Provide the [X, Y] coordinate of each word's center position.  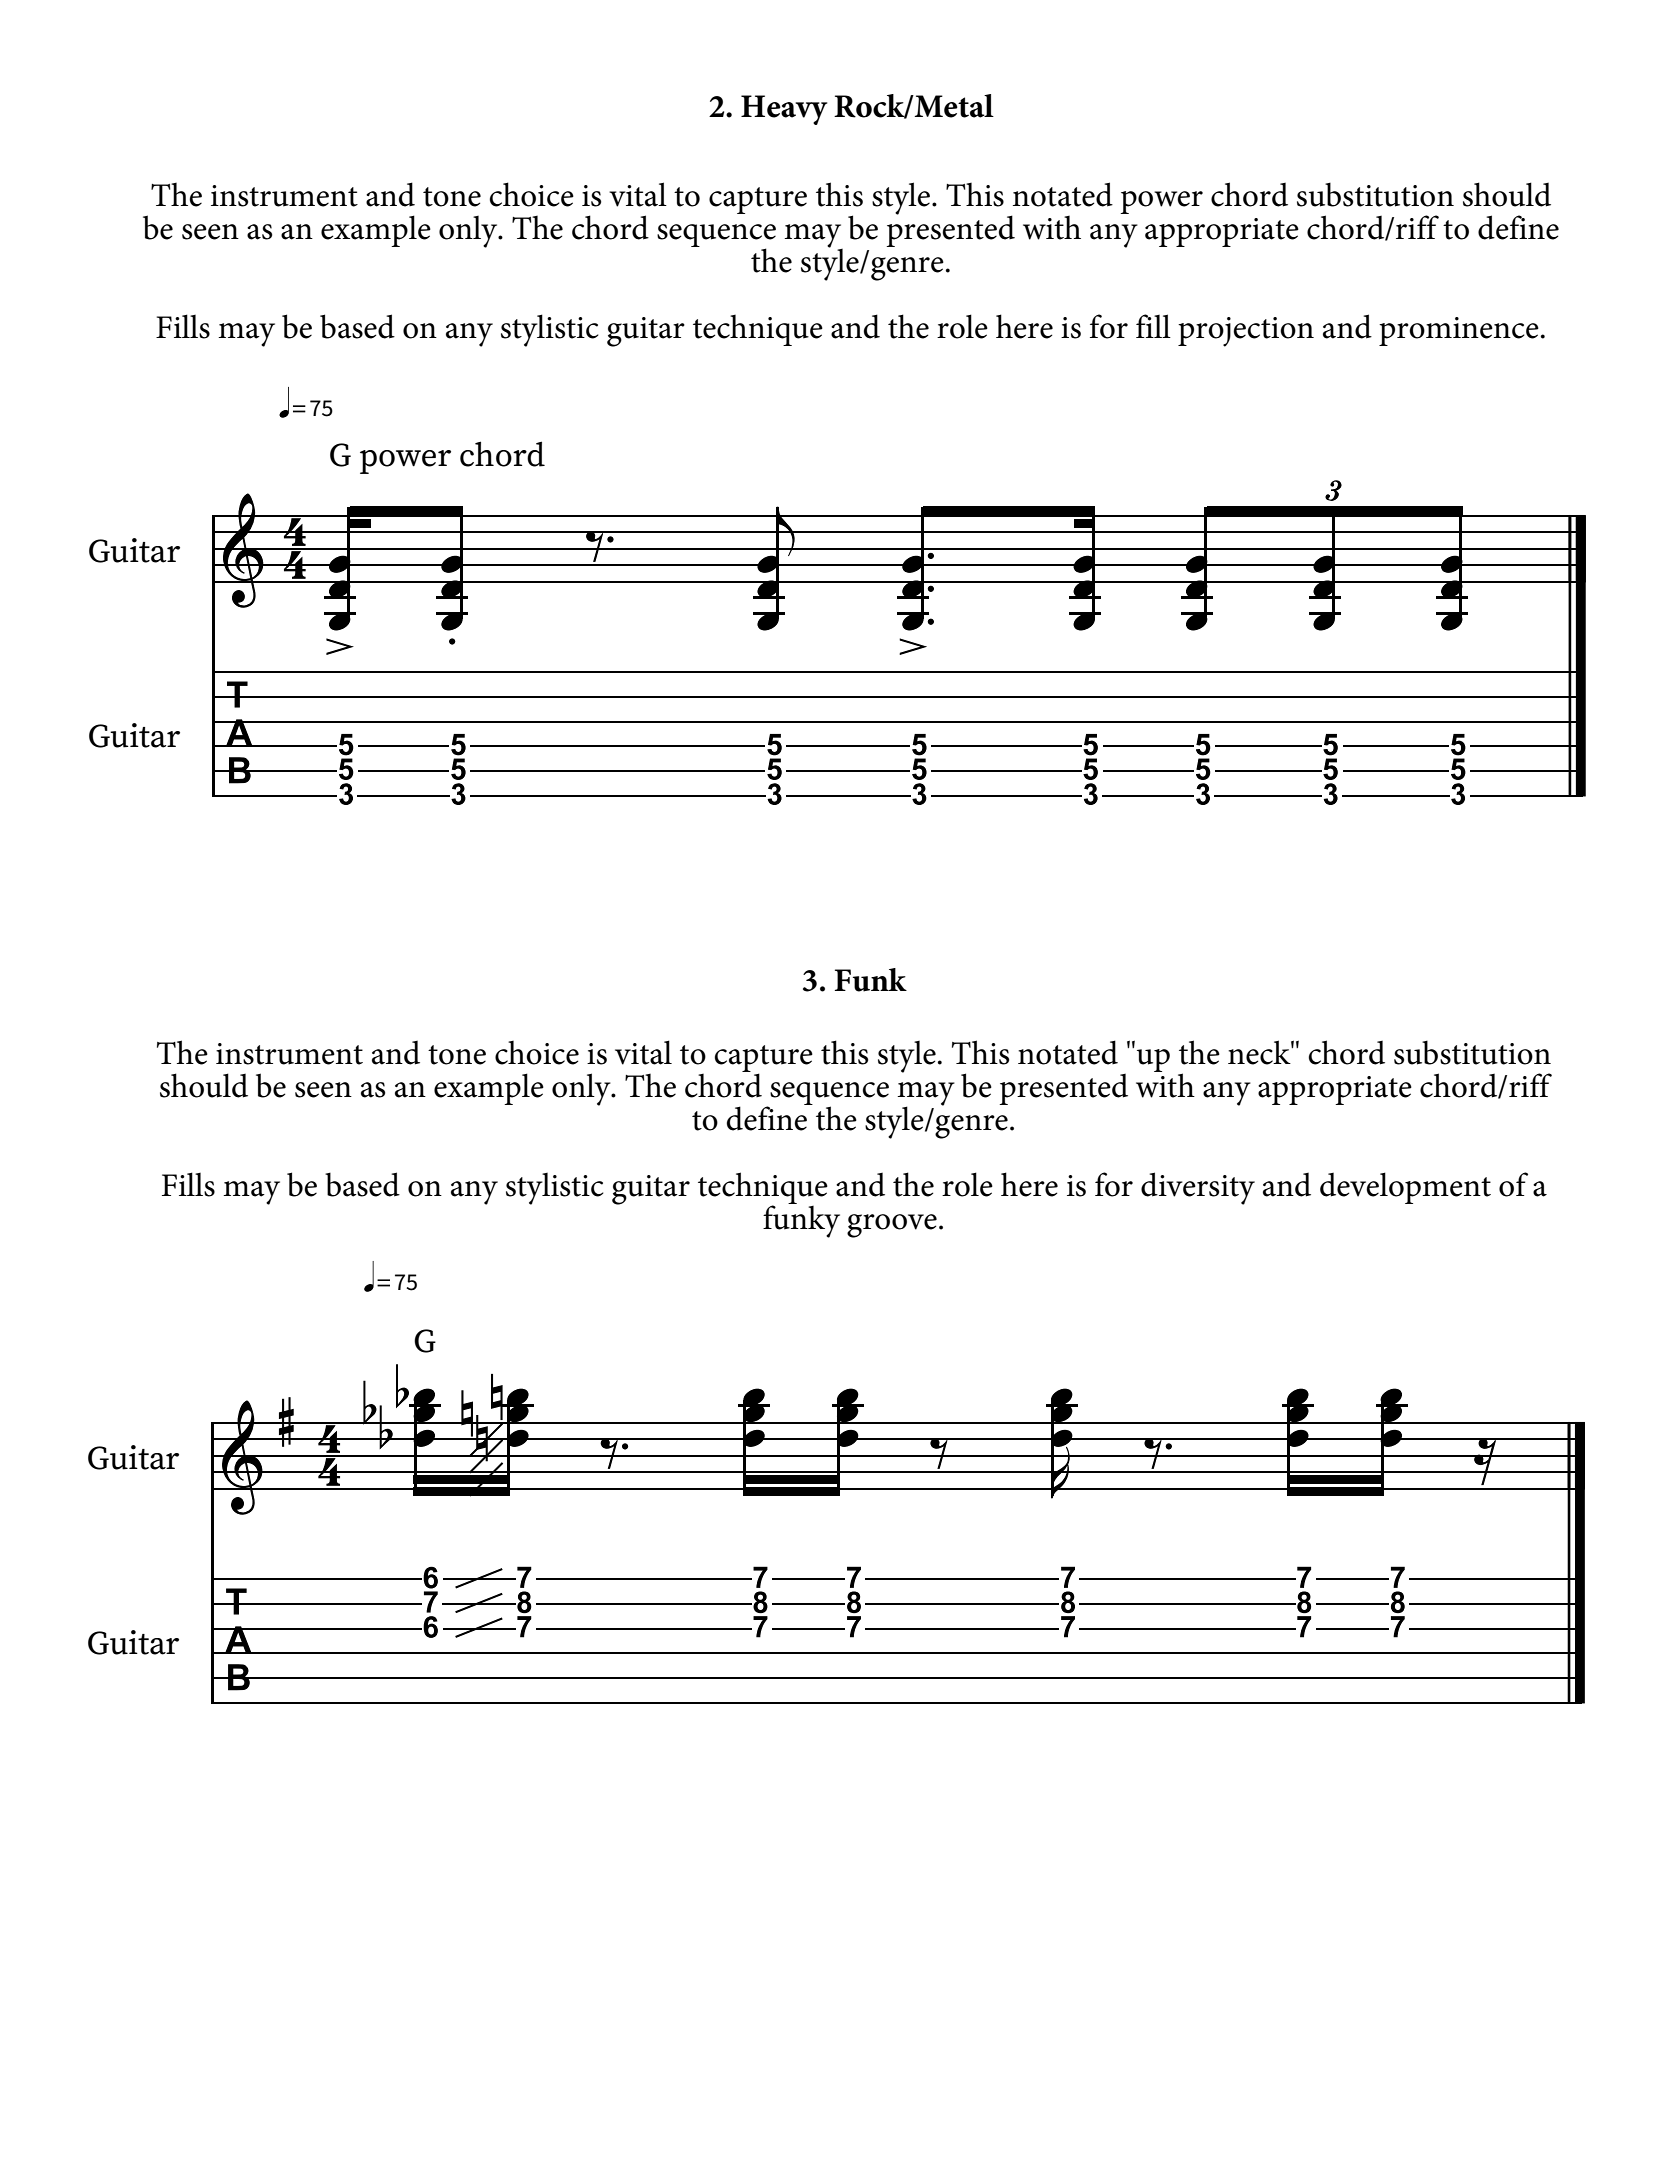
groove [892, 1226]
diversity [1198, 1188]
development [1405, 1188]
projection [1246, 332]
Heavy [784, 110]
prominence [1459, 331]
